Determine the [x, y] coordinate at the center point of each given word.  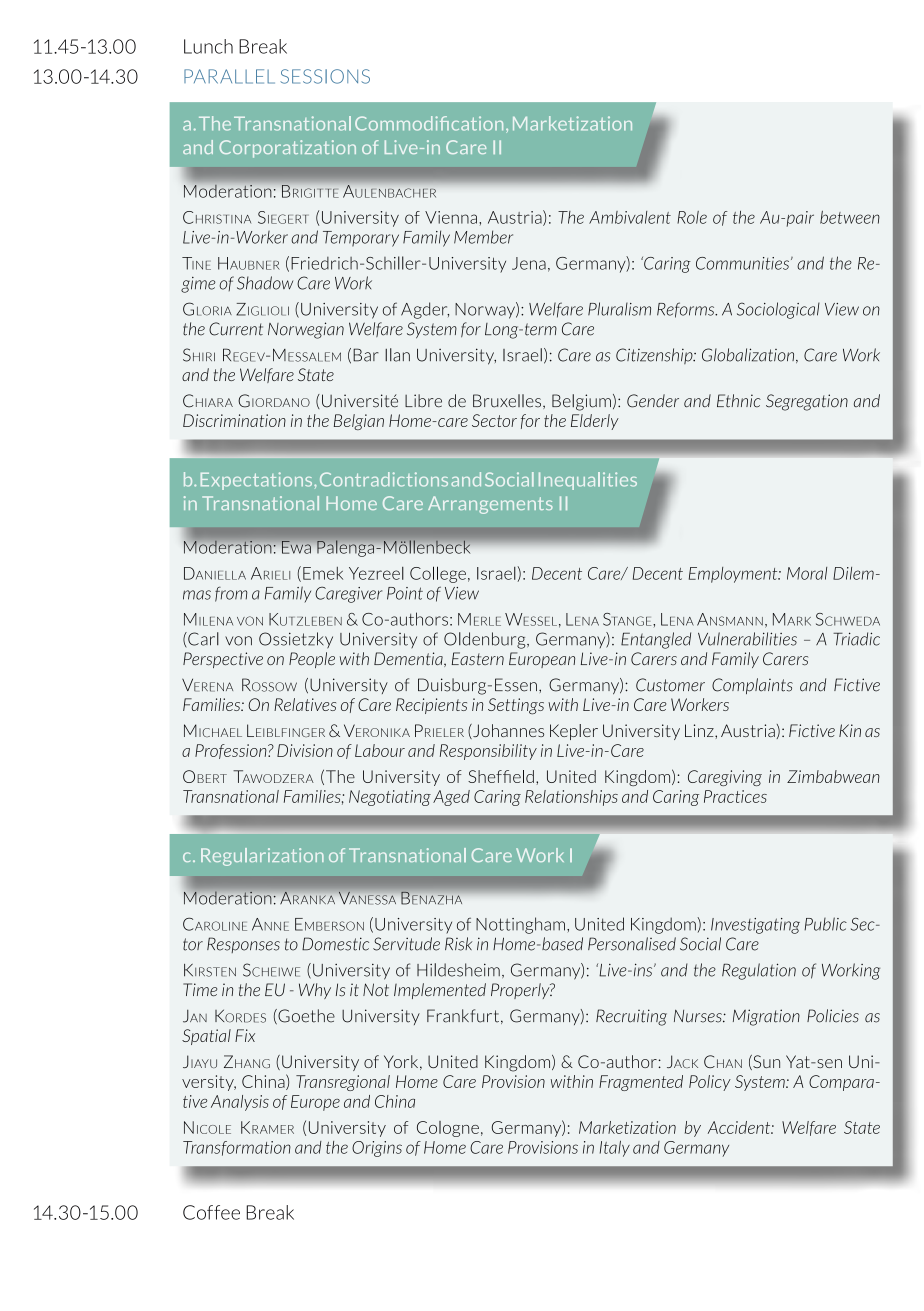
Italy [615, 1149]
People [312, 660]
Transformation [237, 1148]
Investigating [755, 926]
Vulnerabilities [747, 639]
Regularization [262, 857]
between [850, 217]
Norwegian [306, 330]
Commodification [429, 123]
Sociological [778, 310]
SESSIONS [325, 76]
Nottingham [520, 925]
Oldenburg [486, 640]
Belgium [581, 402]
